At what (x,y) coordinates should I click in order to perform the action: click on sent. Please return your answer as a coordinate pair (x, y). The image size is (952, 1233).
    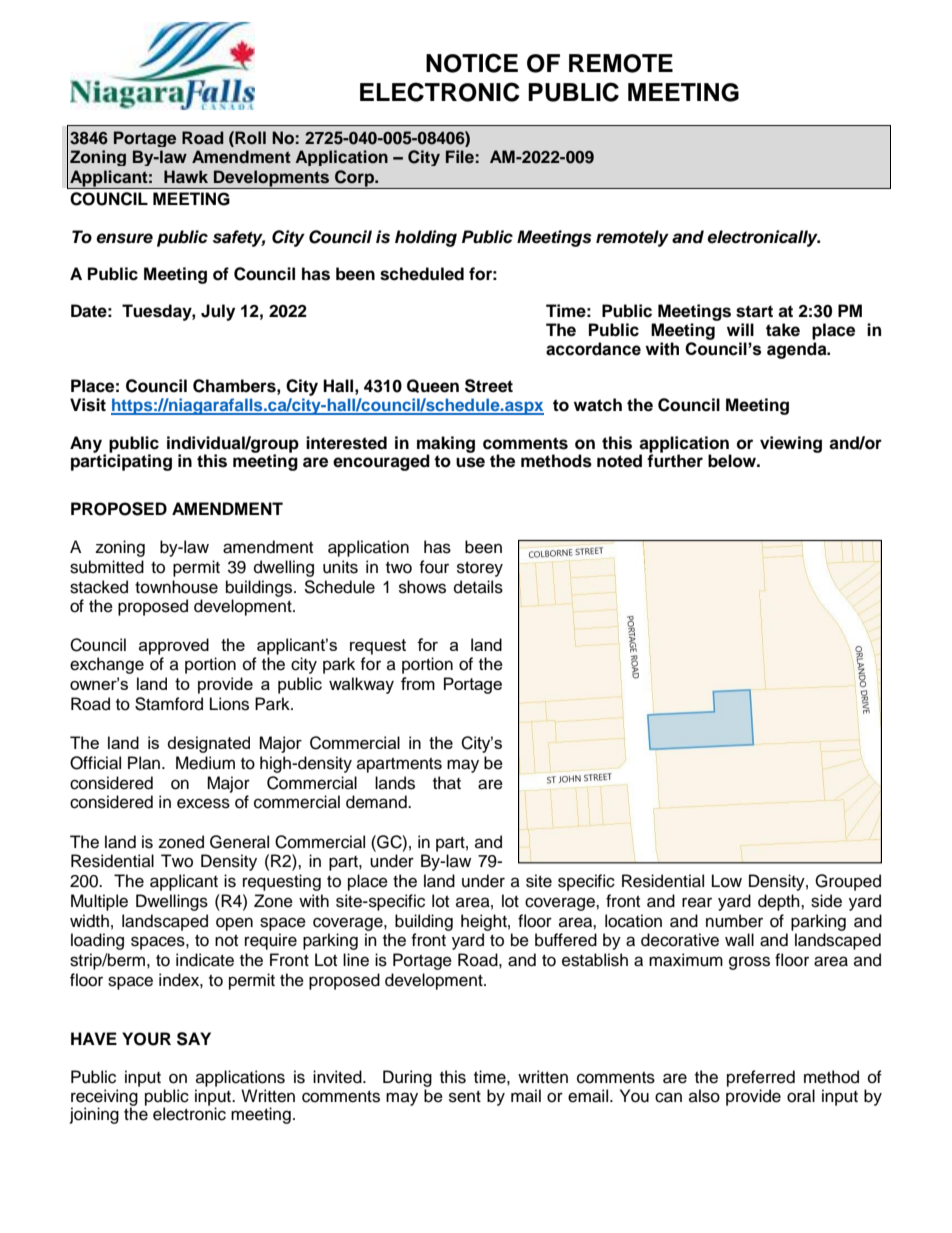
    Looking at the image, I should click on (465, 1097).
